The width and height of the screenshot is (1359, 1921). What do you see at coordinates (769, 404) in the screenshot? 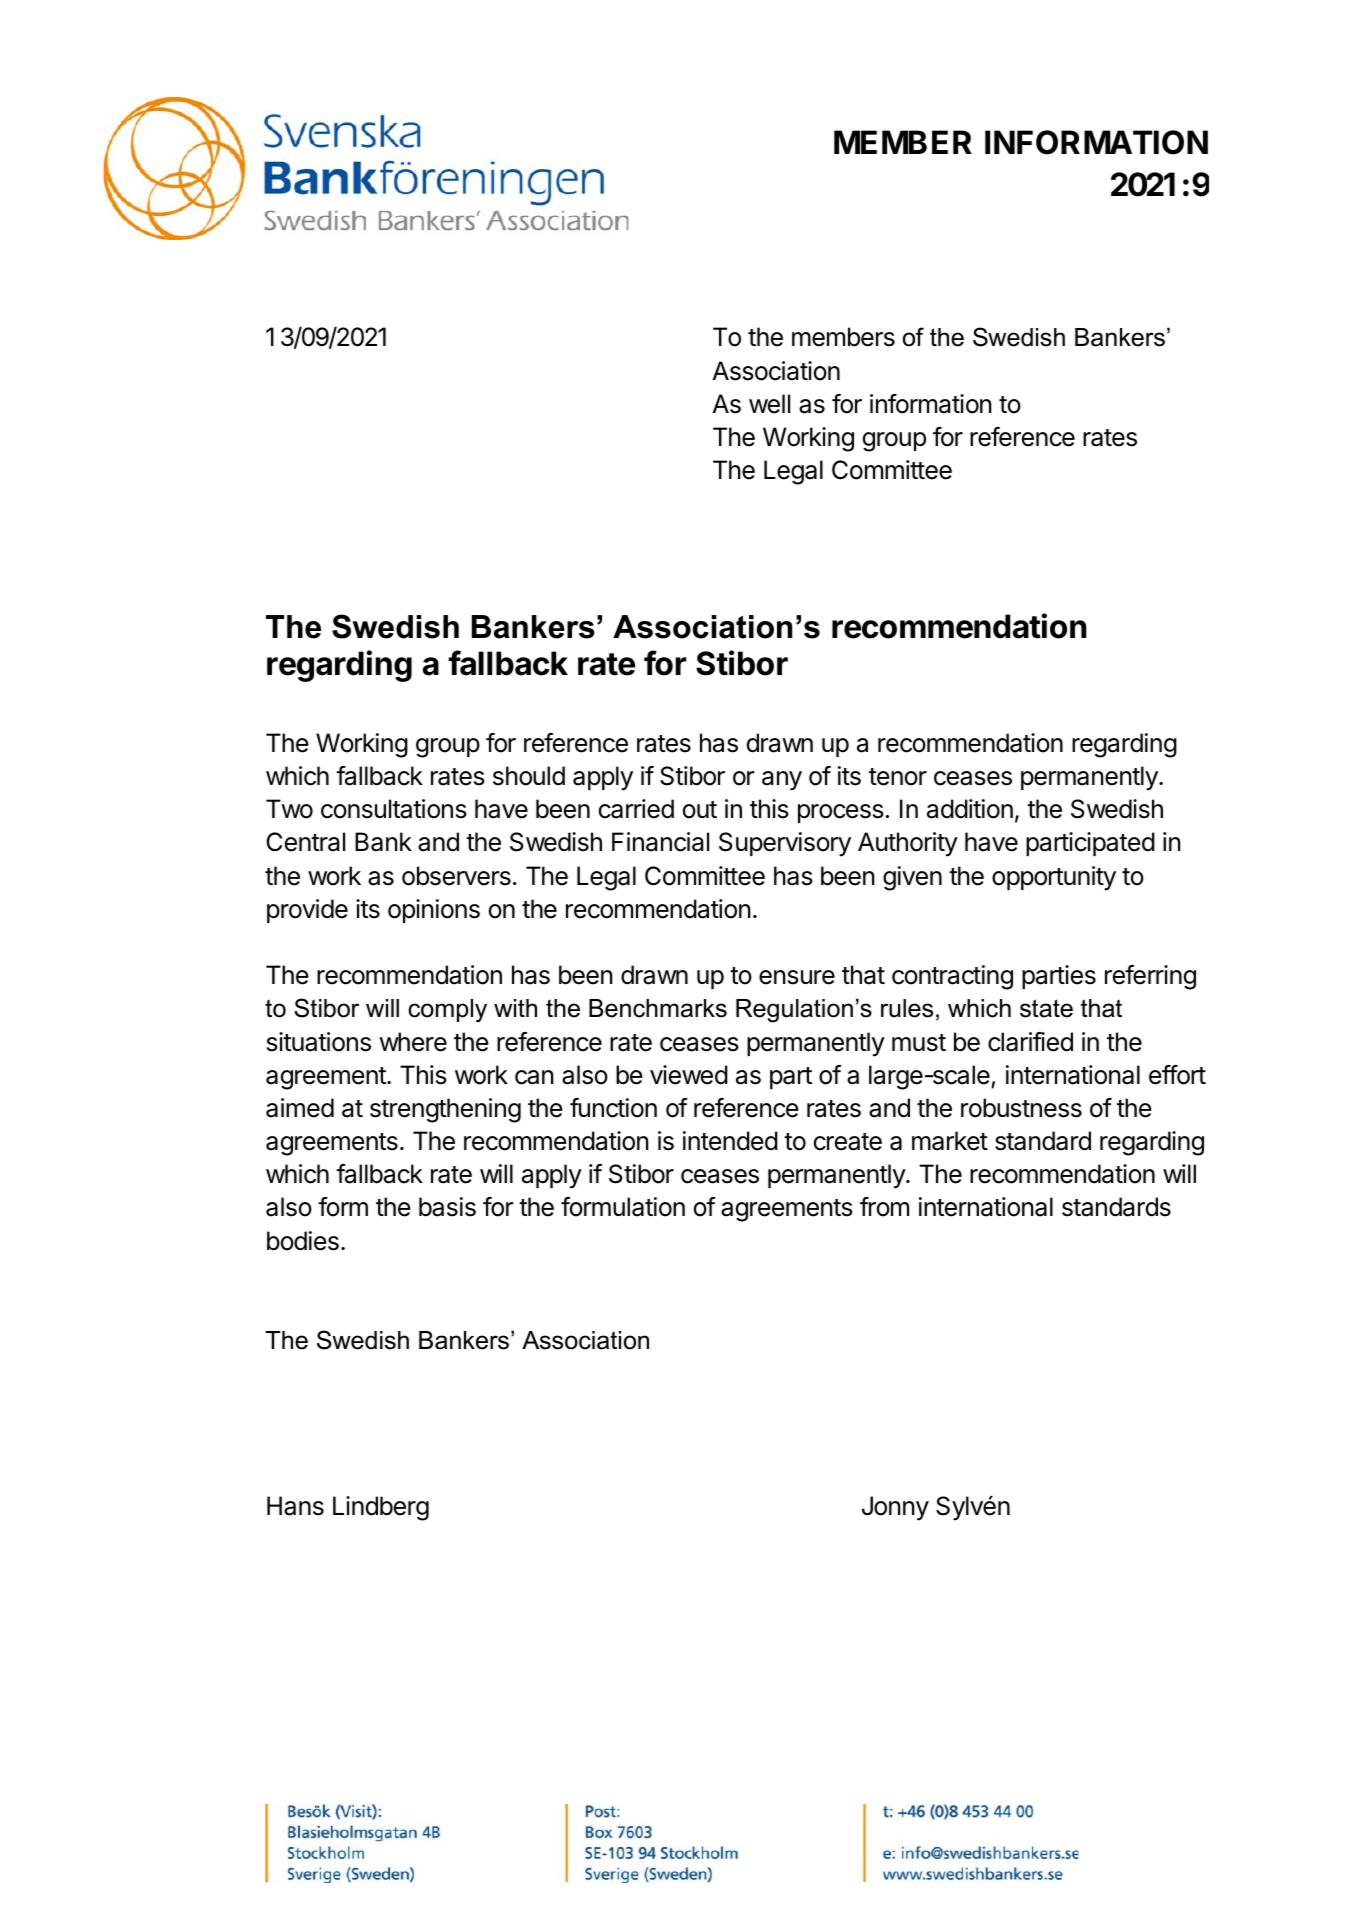
I see `well` at bounding box center [769, 404].
